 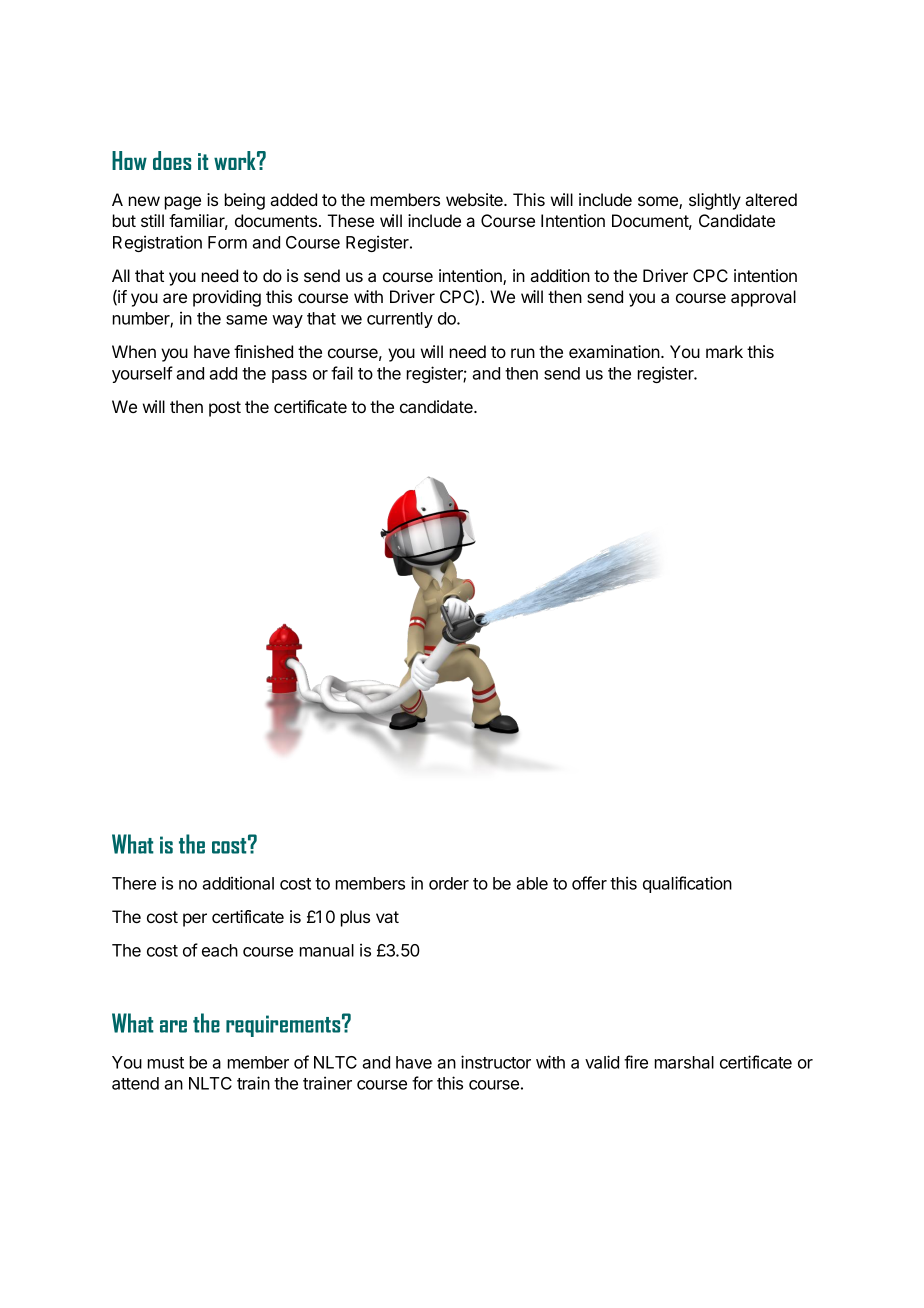 What do you see at coordinates (142, 374) in the image?
I see `yourself` at bounding box center [142, 374].
